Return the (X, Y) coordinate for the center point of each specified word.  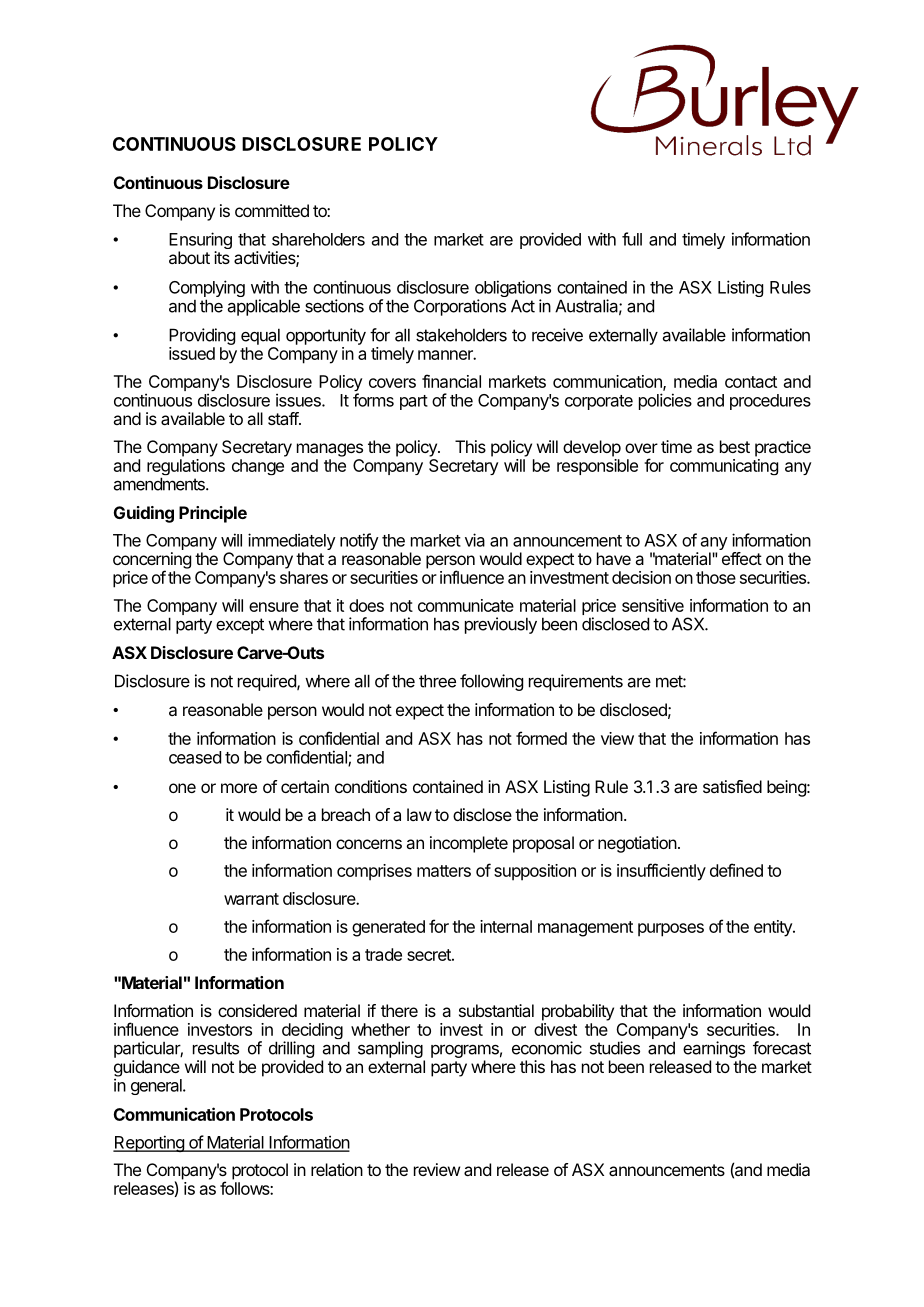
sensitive (653, 605)
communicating (724, 467)
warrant (251, 899)
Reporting (149, 1143)
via (475, 540)
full (632, 239)
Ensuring (200, 242)
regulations (186, 468)
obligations (513, 290)
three (437, 681)
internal (506, 926)
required (268, 682)
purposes (671, 930)
